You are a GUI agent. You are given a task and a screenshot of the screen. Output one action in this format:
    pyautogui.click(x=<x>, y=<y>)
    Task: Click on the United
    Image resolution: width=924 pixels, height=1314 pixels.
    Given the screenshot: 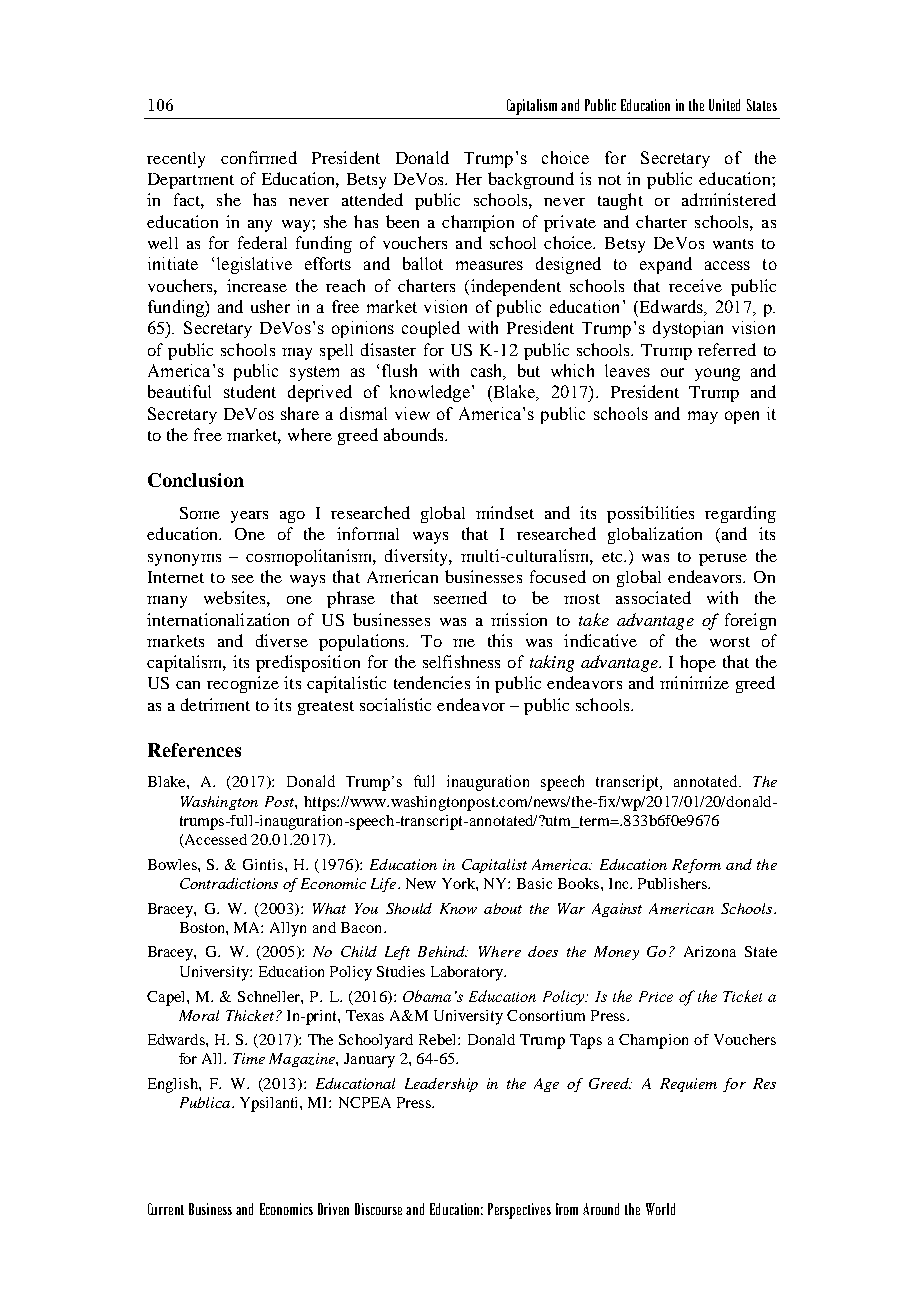 What is the action you would take?
    pyautogui.click(x=724, y=105)
